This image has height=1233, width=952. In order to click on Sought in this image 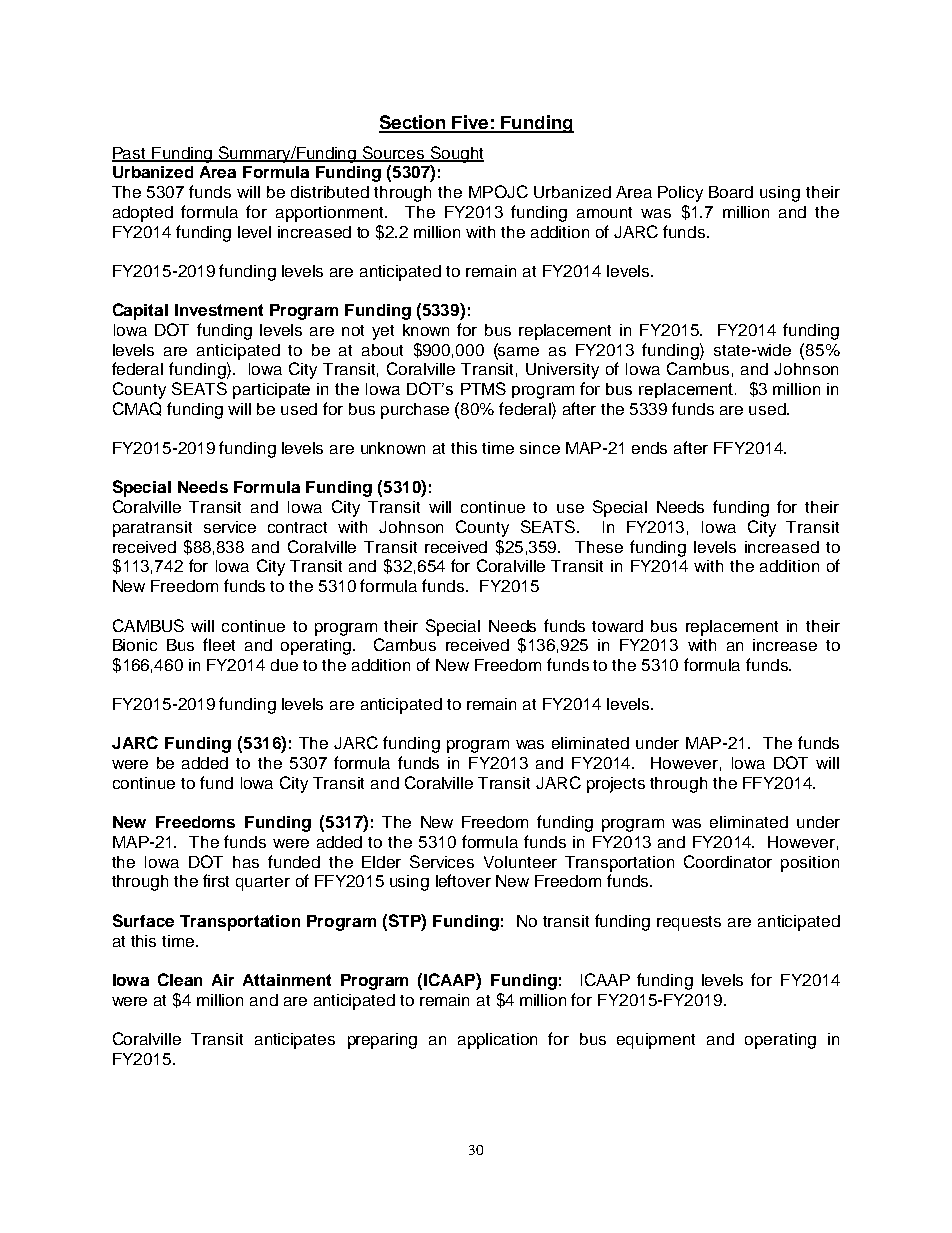, I will do `click(456, 154)`.
